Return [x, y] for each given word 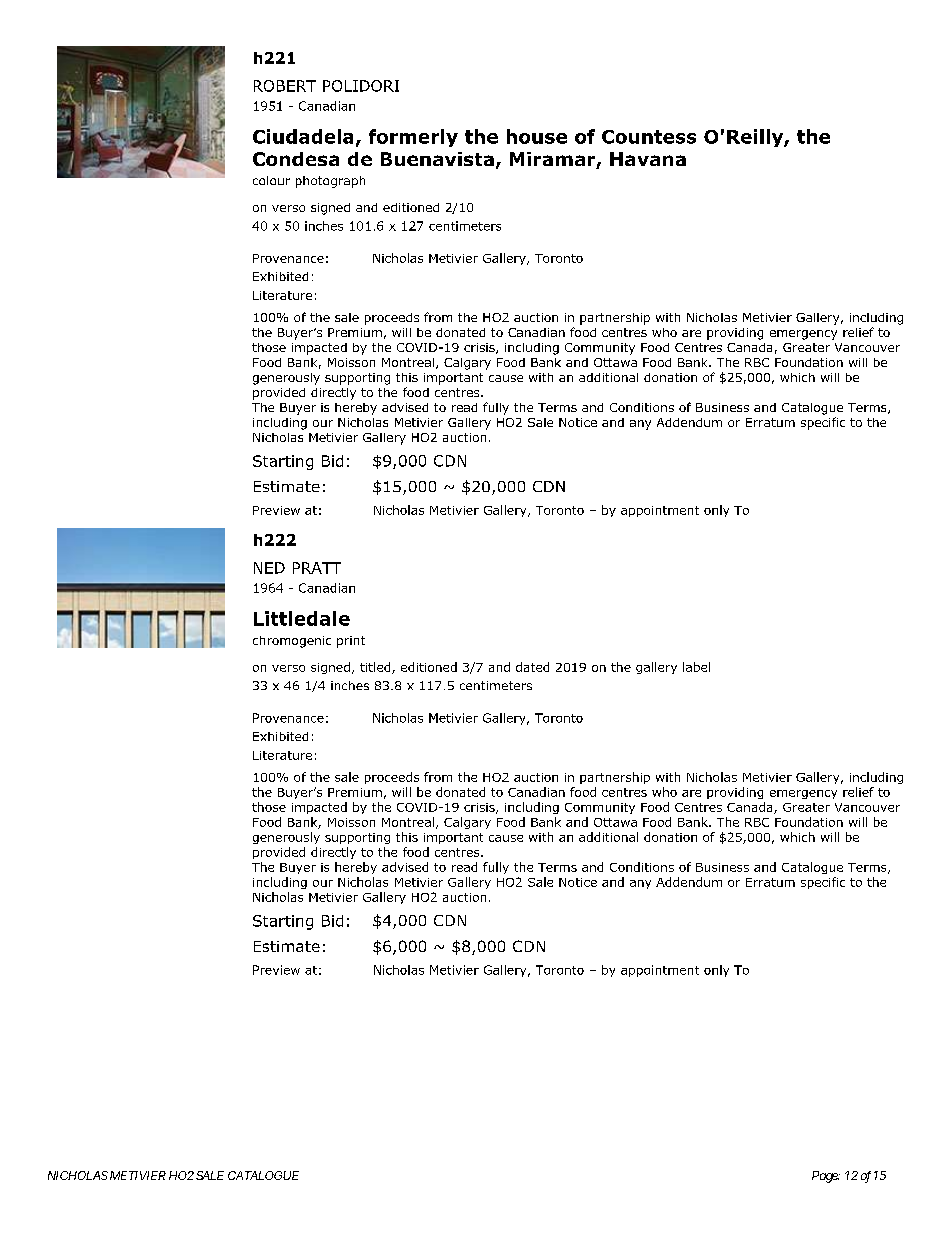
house [537, 136]
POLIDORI [361, 86]
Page [825, 1177]
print [351, 642]
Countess [649, 137]
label [696, 667]
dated [532, 667]
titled [376, 668]
